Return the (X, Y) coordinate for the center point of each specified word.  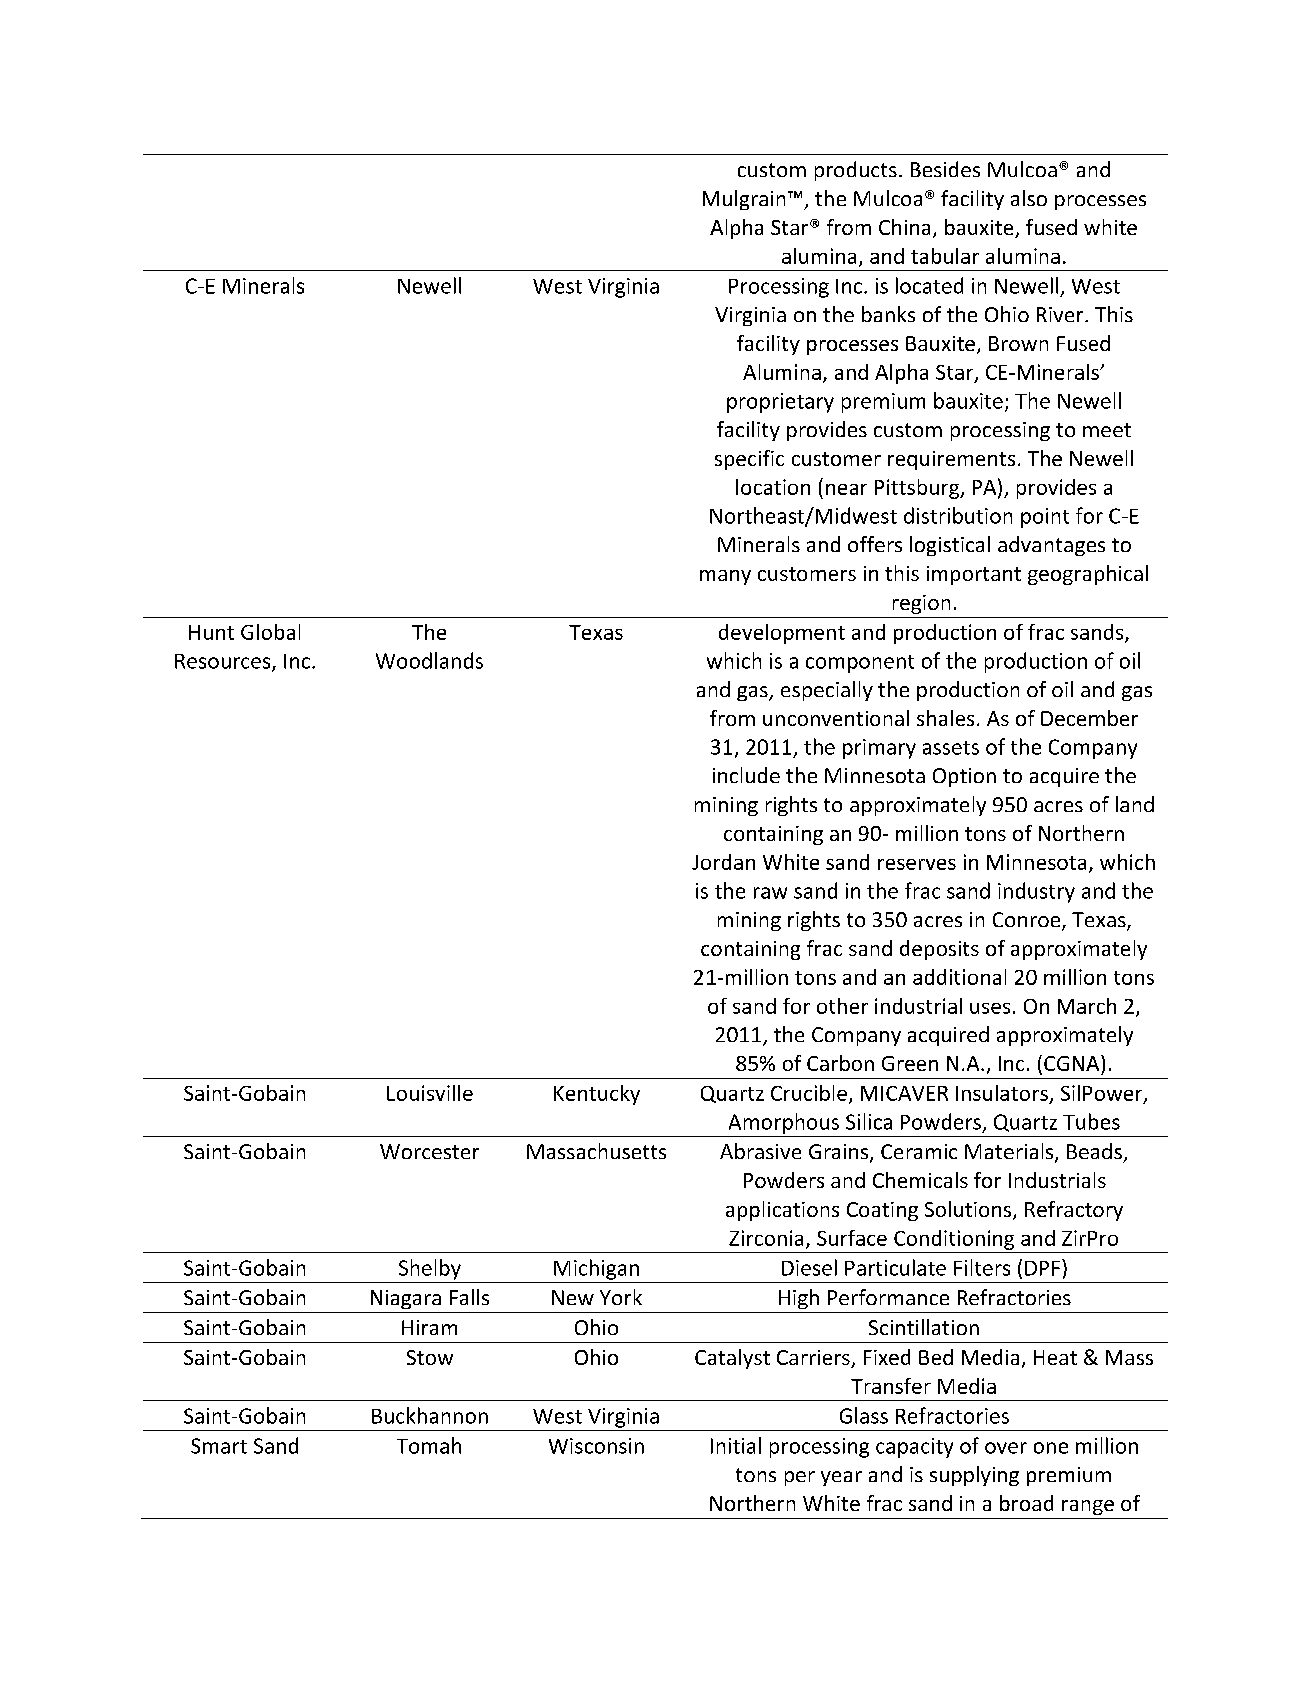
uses (990, 1008)
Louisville (430, 1093)
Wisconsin (596, 1446)
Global (270, 632)
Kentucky (597, 1095)
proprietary (780, 403)
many (725, 577)
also (1029, 198)
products (856, 171)
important (974, 575)
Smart (219, 1446)
